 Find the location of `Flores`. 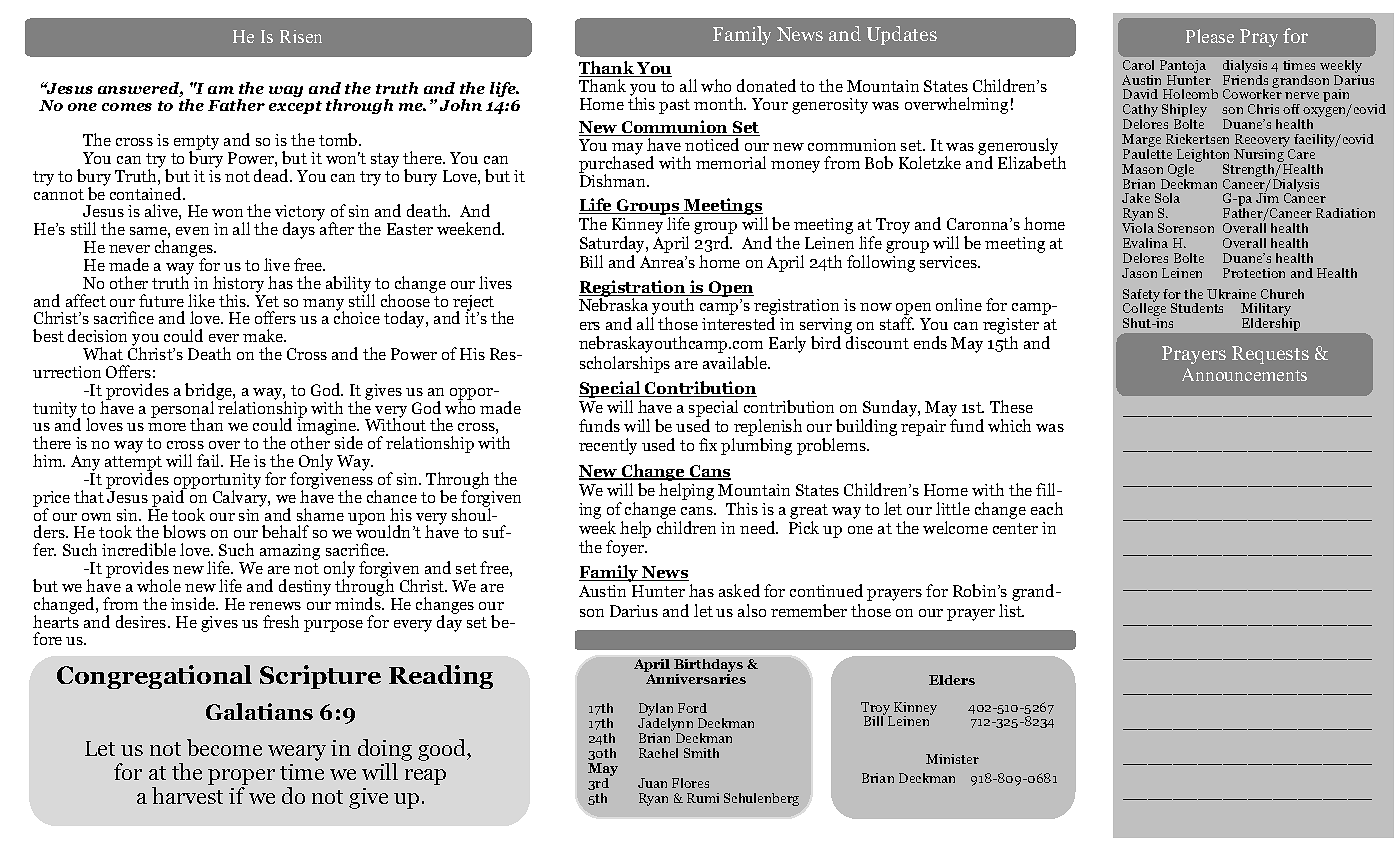

Flores is located at coordinates (690, 783).
